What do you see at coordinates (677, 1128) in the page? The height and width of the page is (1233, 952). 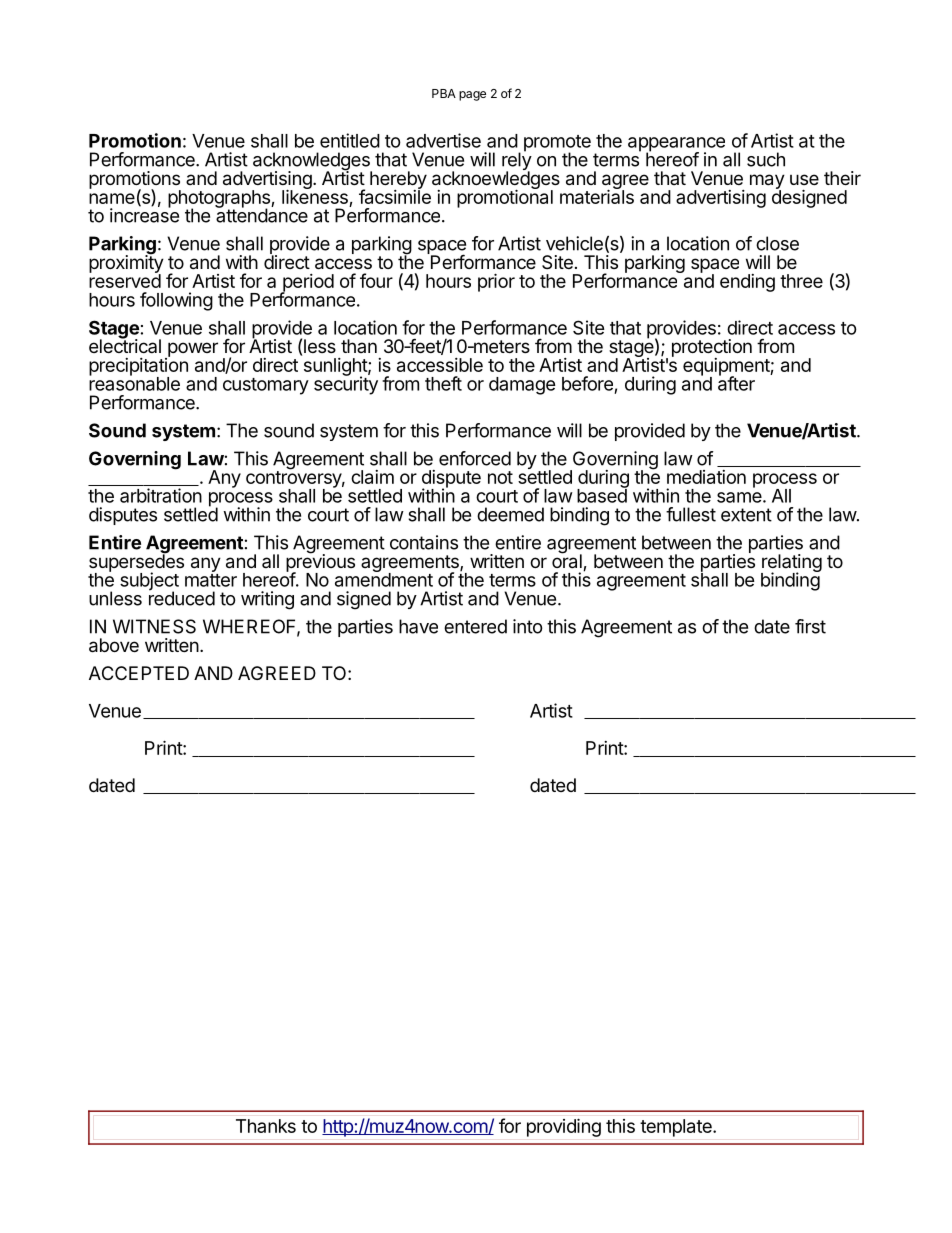 I see `template` at bounding box center [677, 1128].
